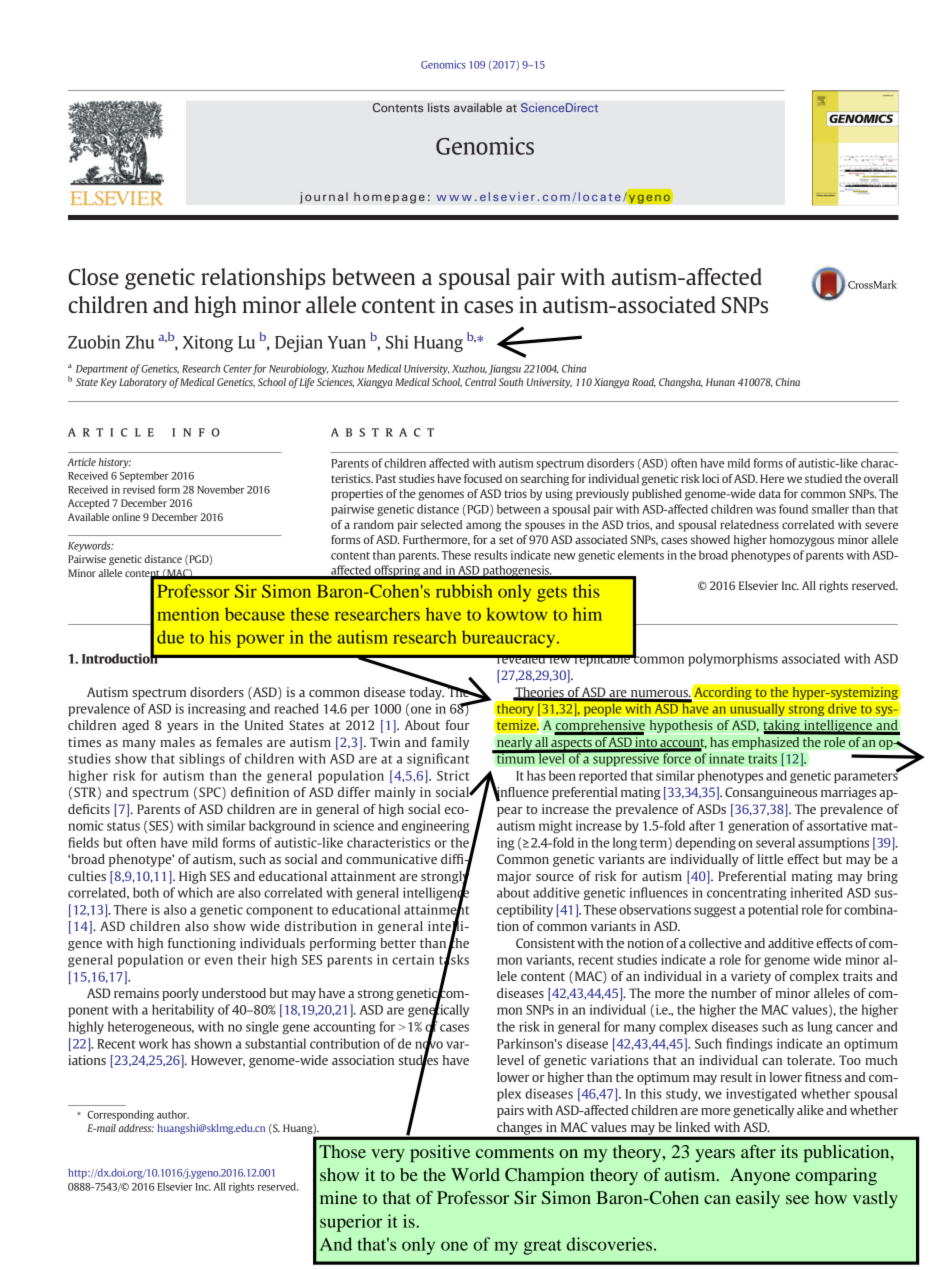 The height and width of the document is (1270, 952). I want to click on studied, so click(823, 478).
